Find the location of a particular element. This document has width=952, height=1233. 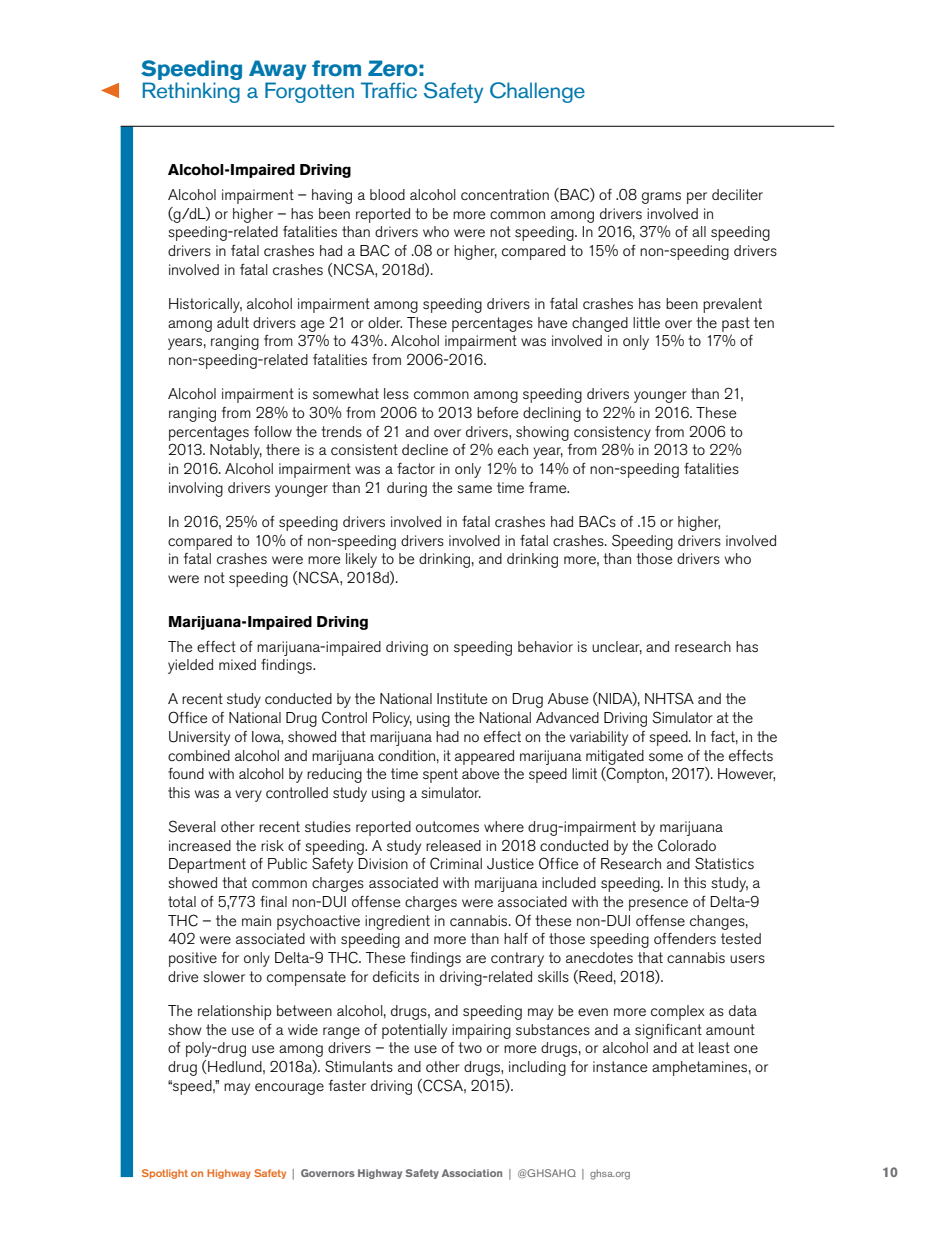

encourage is located at coordinates (289, 1089).
